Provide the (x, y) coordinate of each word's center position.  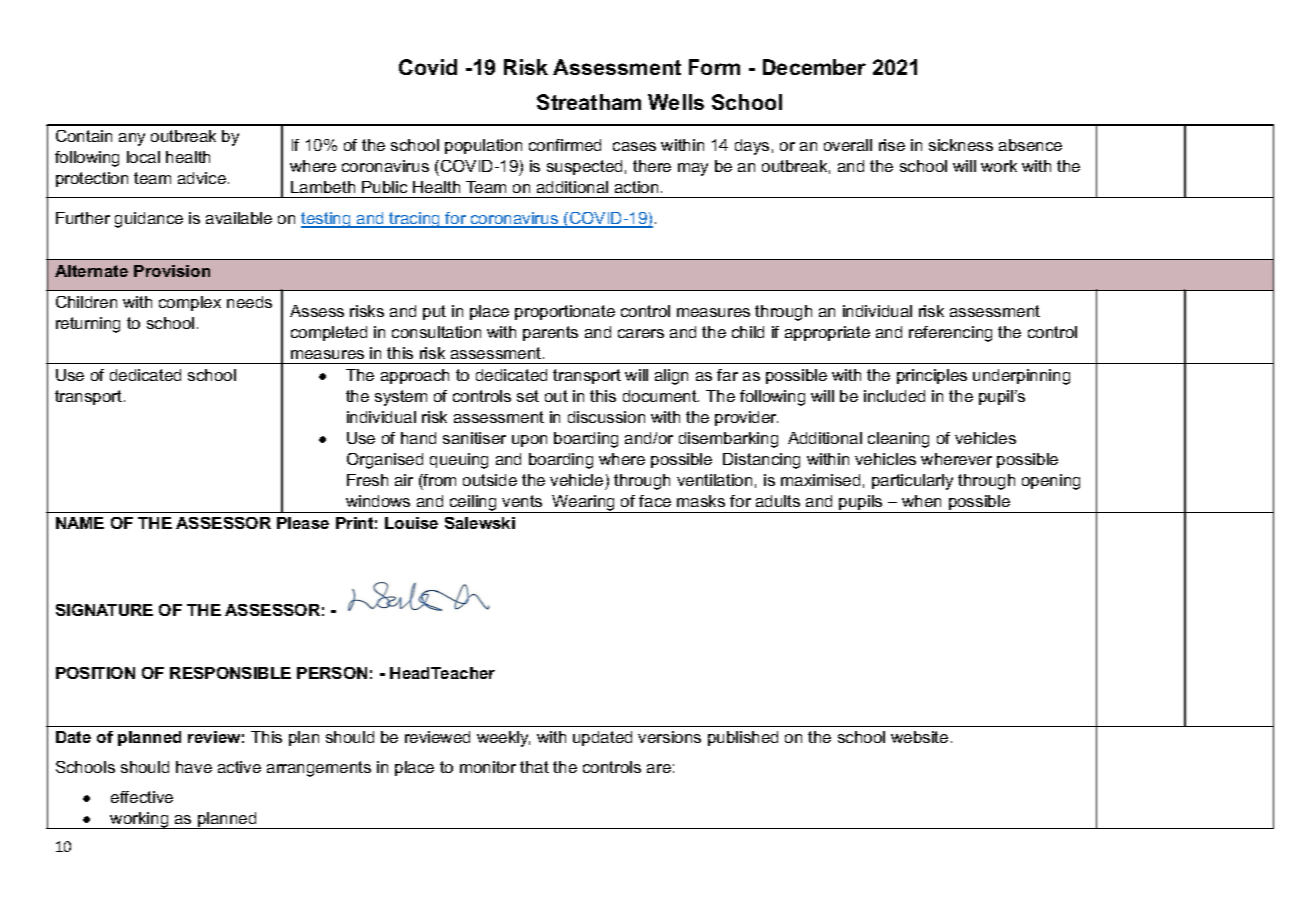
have (194, 767)
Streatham (589, 102)
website (919, 737)
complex (190, 303)
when (921, 501)
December (814, 67)
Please (303, 523)
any (132, 139)
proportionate (565, 312)
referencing (950, 334)
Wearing (584, 504)
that (534, 767)
